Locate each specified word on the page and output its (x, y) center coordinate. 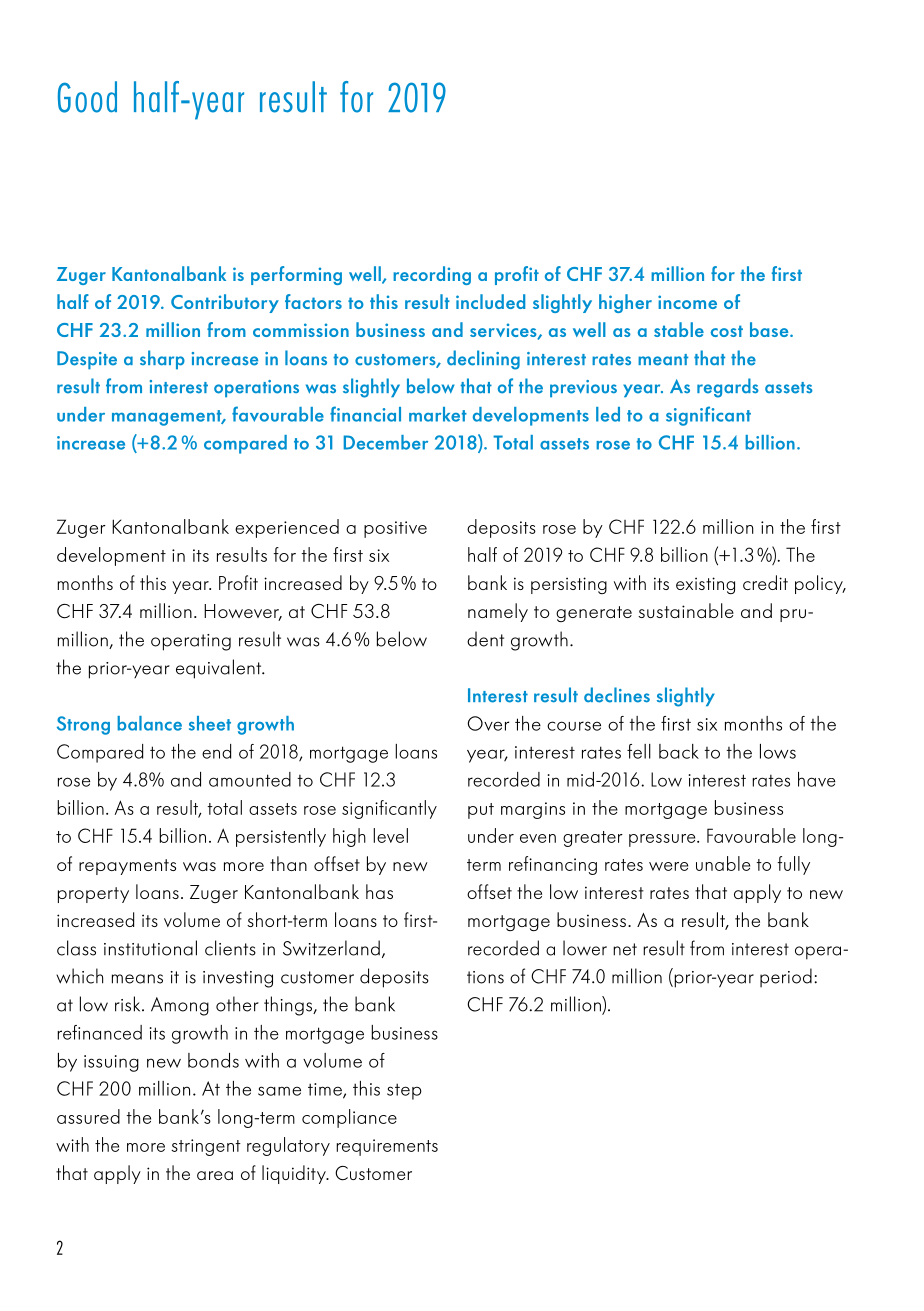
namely (498, 612)
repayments (127, 867)
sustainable (686, 610)
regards (728, 388)
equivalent (220, 669)
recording (432, 275)
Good (87, 97)
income (687, 302)
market (438, 414)
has (379, 891)
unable (723, 863)
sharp (162, 360)
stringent (206, 1147)
